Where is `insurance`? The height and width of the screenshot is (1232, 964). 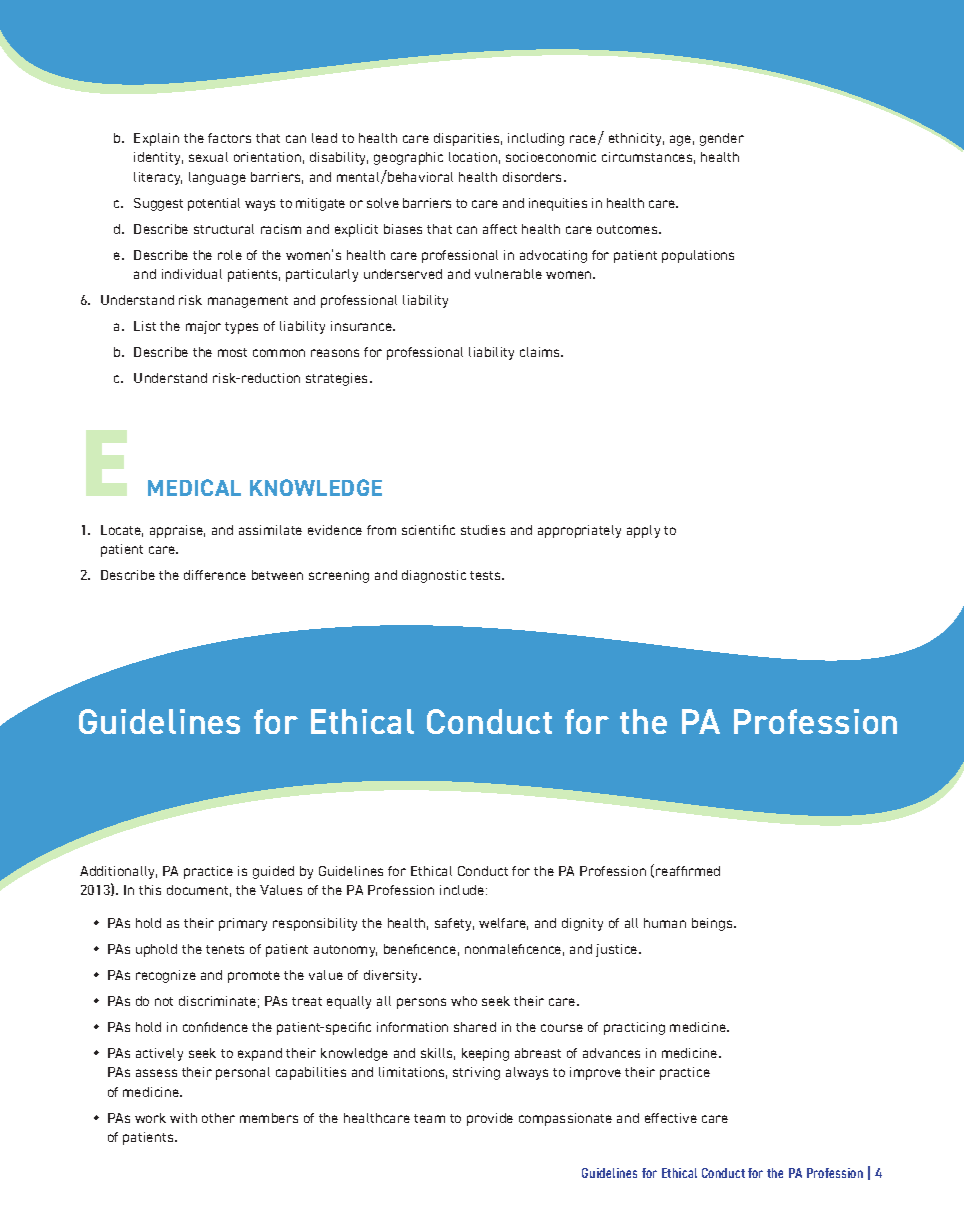 insurance is located at coordinates (362, 326).
